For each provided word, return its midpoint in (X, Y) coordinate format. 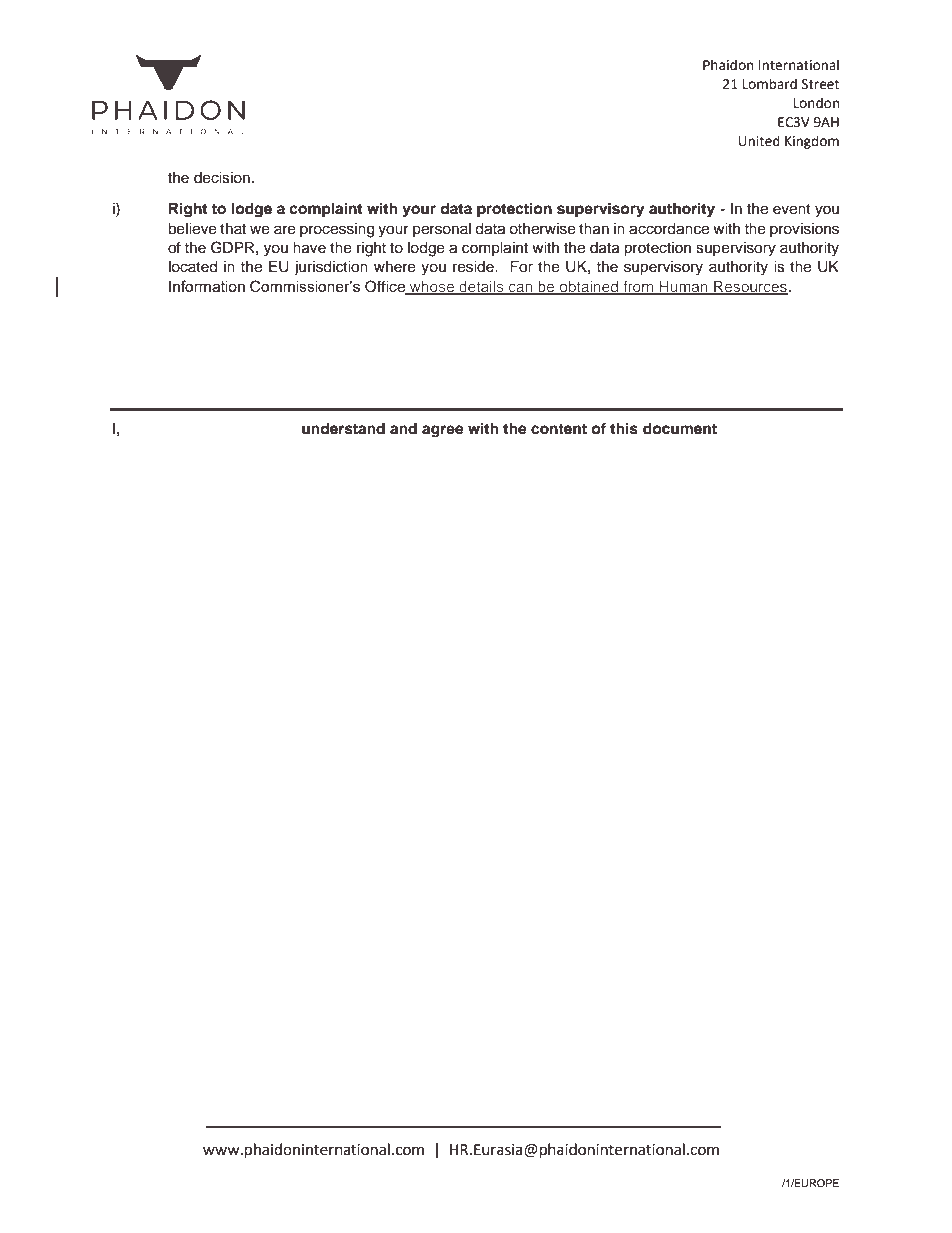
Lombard (770, 84)
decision (222, 178)
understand (343, 429)
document (680, 429)
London (816, 103)
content (559, 429)
